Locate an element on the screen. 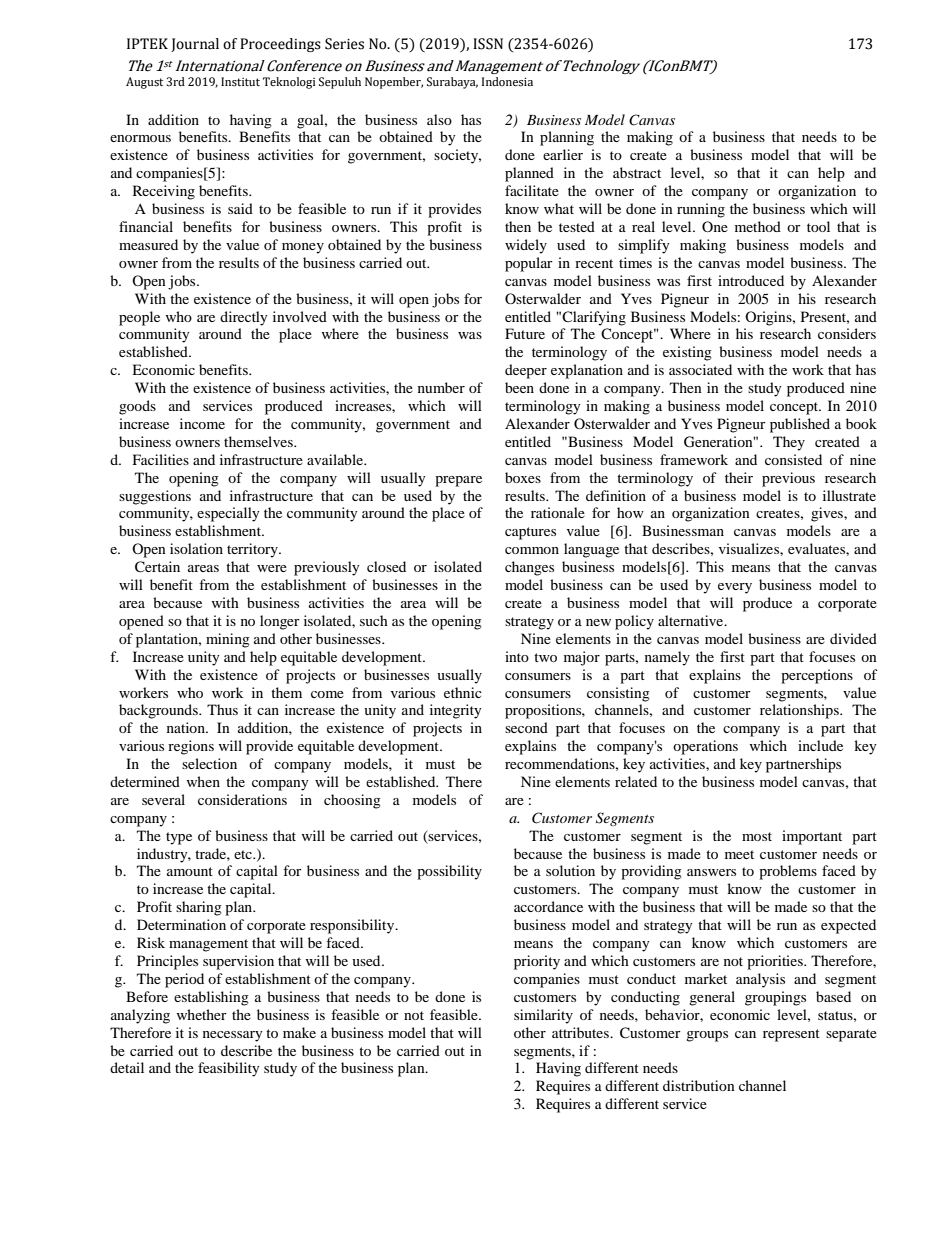 The image size is (952, 1233). feasibility is located at coordinates (229, 1069).
